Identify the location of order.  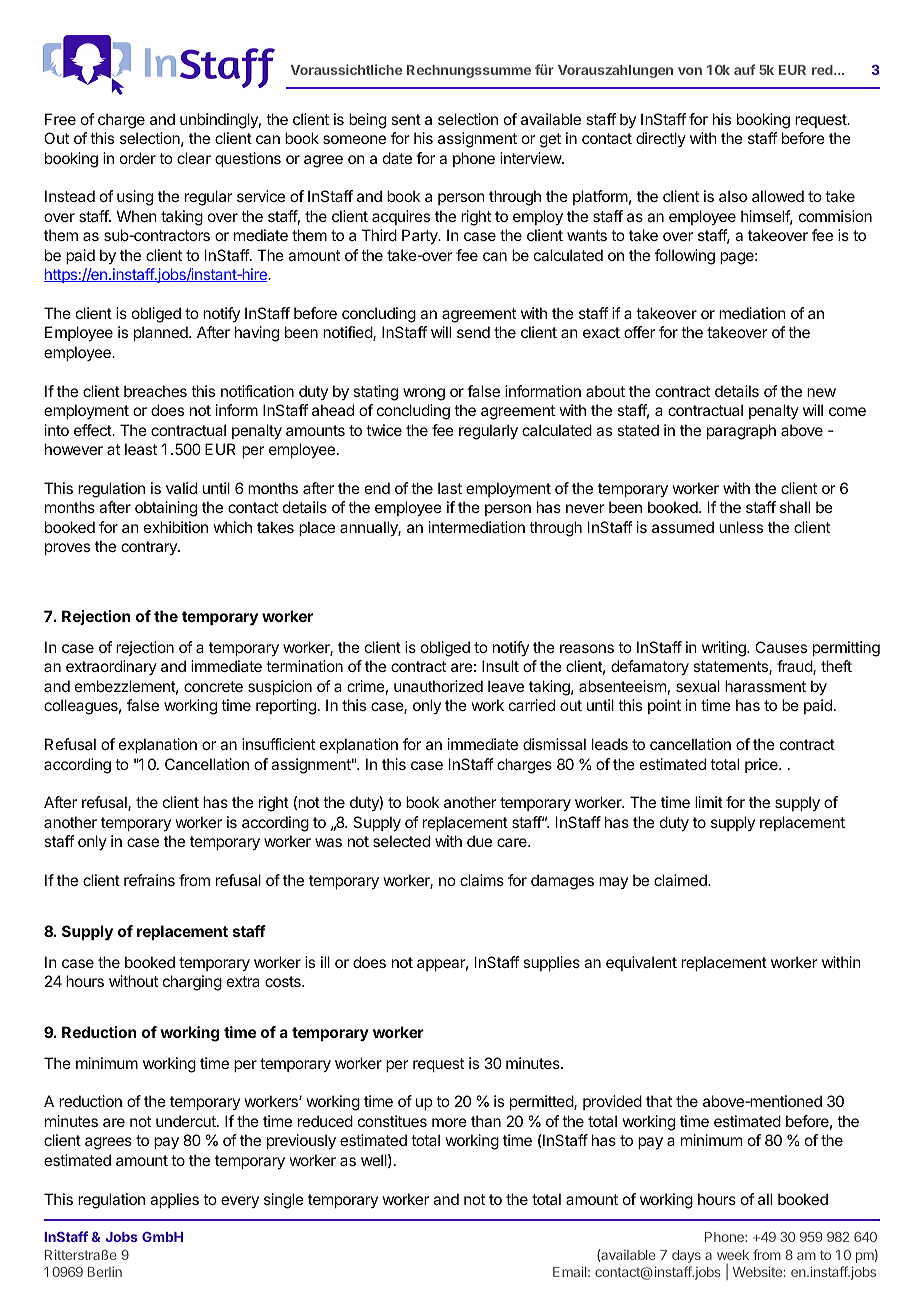
(138, 158).
